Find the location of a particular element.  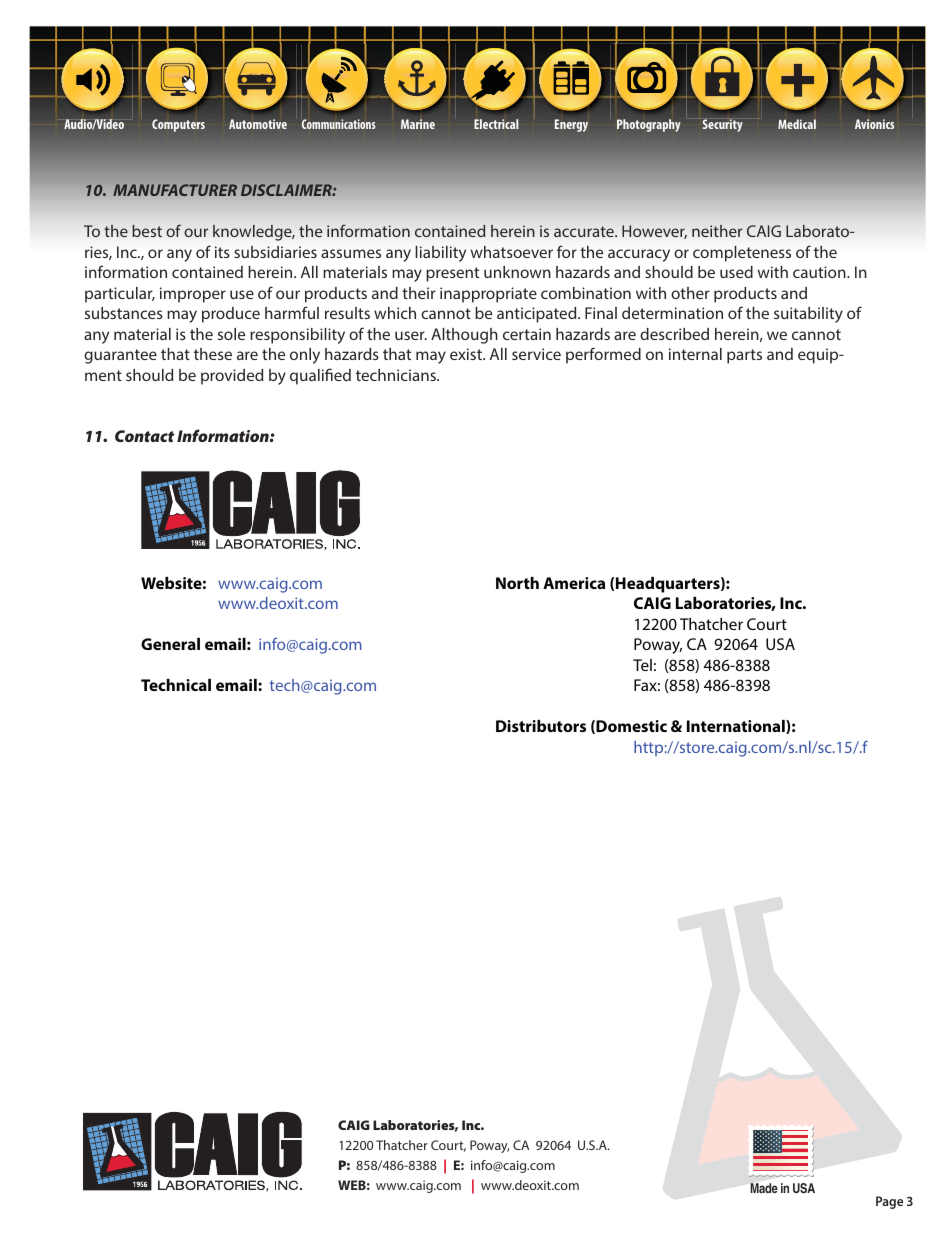

General is located at coordinates (170, 644).
